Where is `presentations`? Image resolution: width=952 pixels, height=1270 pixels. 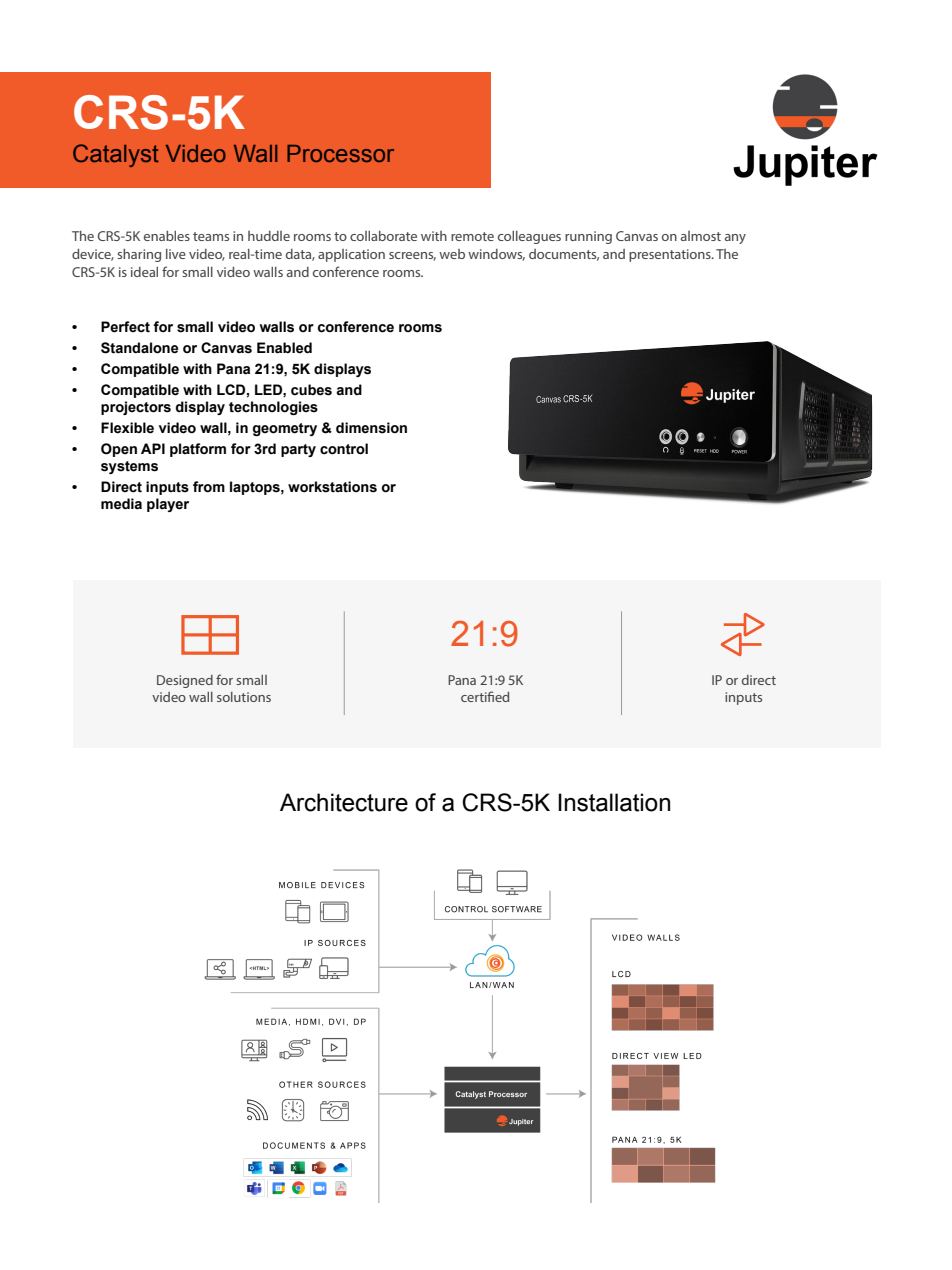
presentations is located at coordinates (671, 255).
